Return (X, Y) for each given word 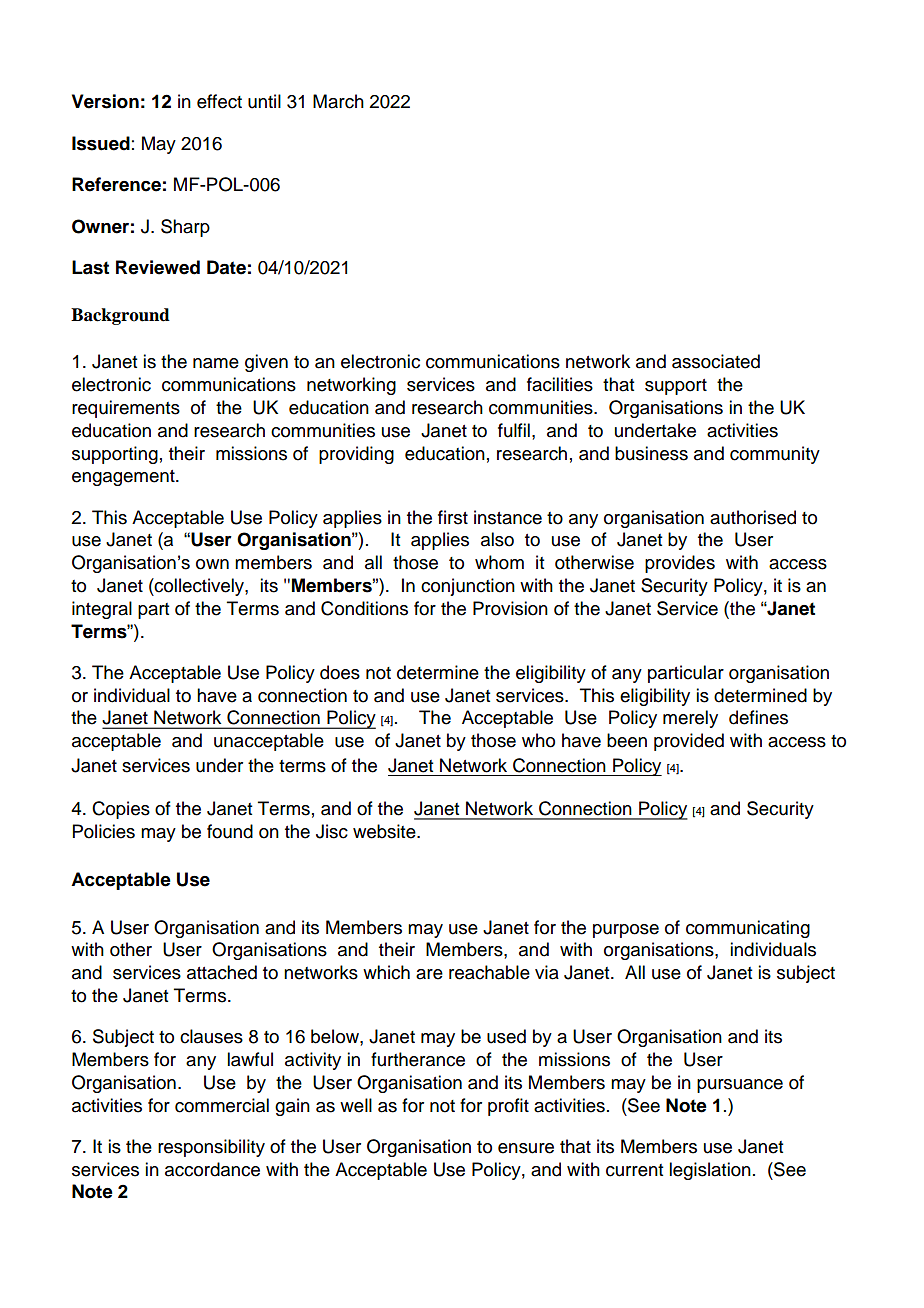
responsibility (211, 1148)
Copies (121, 810)
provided (689, 742)
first (453, 517)
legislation (710, 1171)
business (651, 453)
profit (508, 1107)
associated (716, 361)
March (338, 101)
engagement (124, 478)
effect (219, 101)
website (385, 831)
